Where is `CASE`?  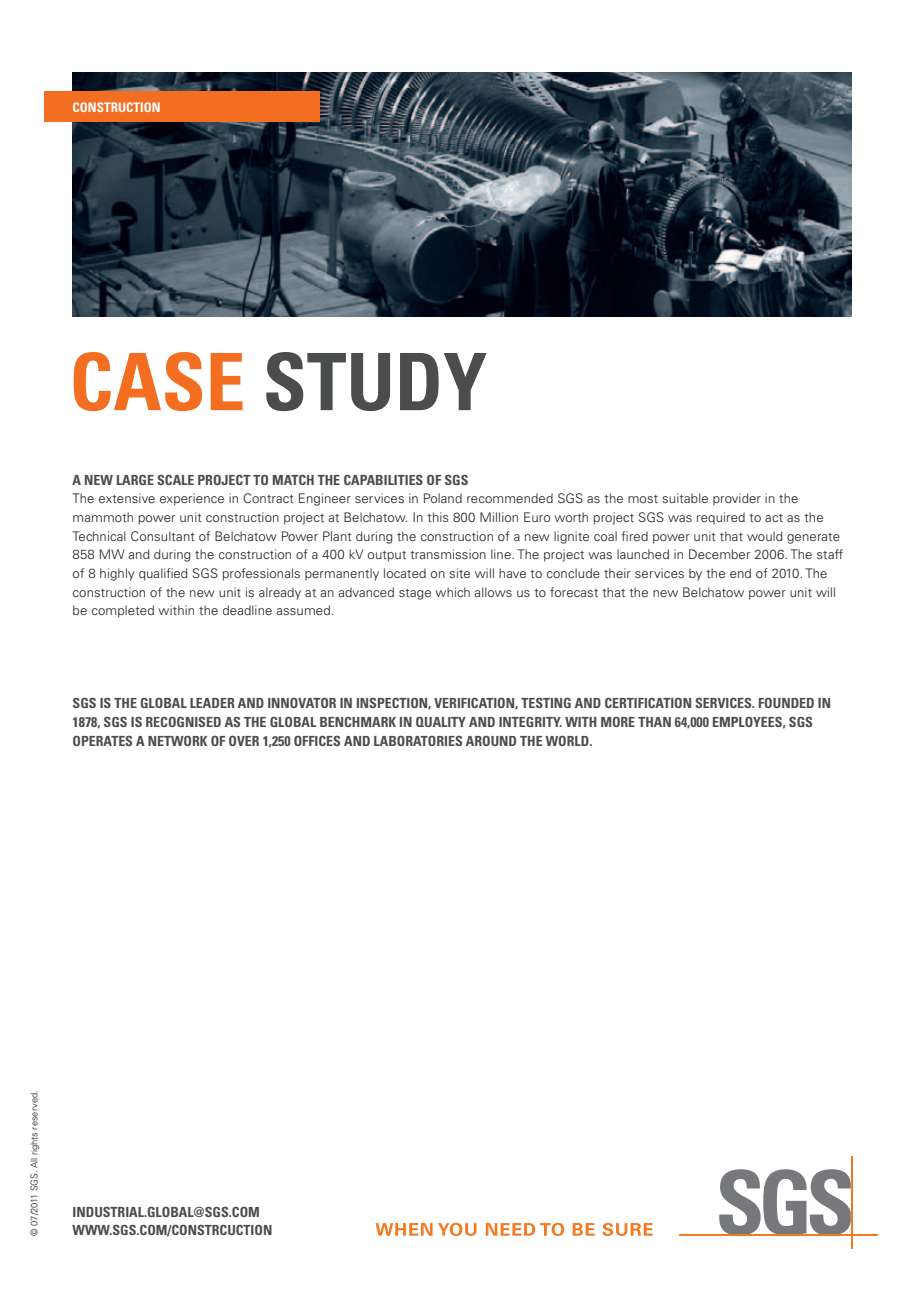 CASE is located at coordinates (158, 381).
